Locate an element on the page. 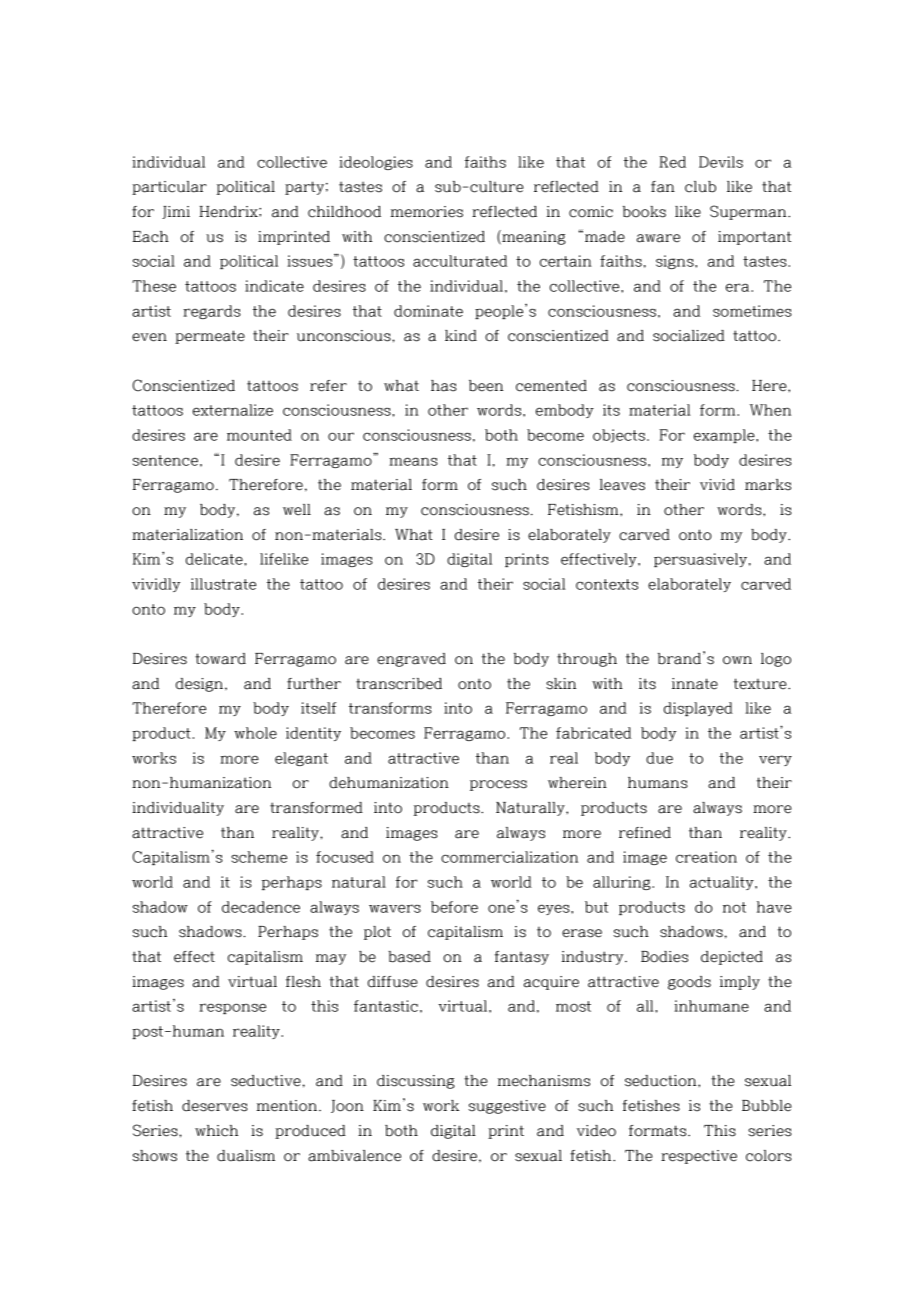  example is located at coordinates (725, 436).
